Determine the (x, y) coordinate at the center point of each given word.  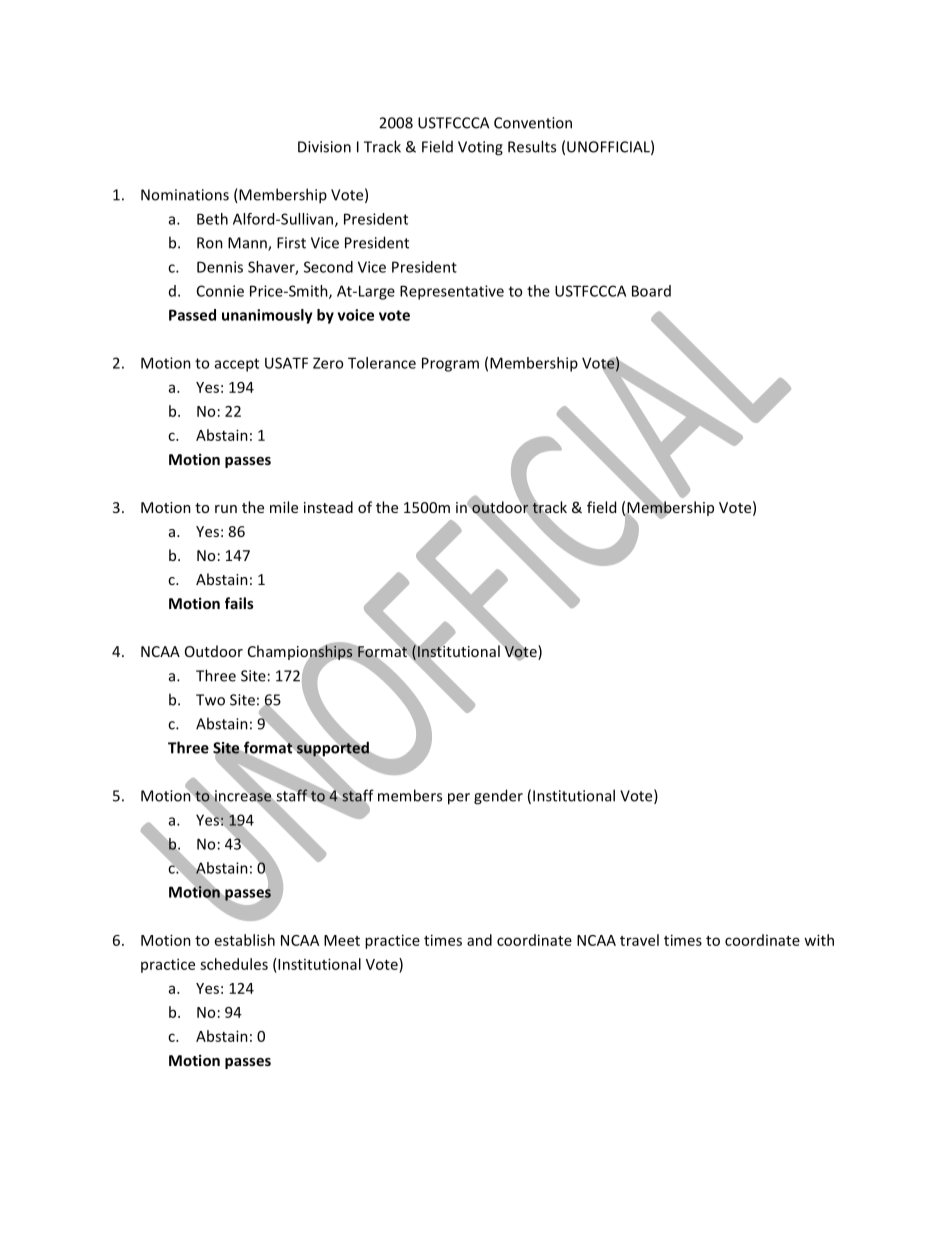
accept (237, 365)
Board (651, 291)
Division (324, 147)
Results (532, 146)
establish (245, 940)
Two (210, 700)
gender (498, 797)
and (479, 940)
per (459, 799)
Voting (480, 148)
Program (450, 364)
